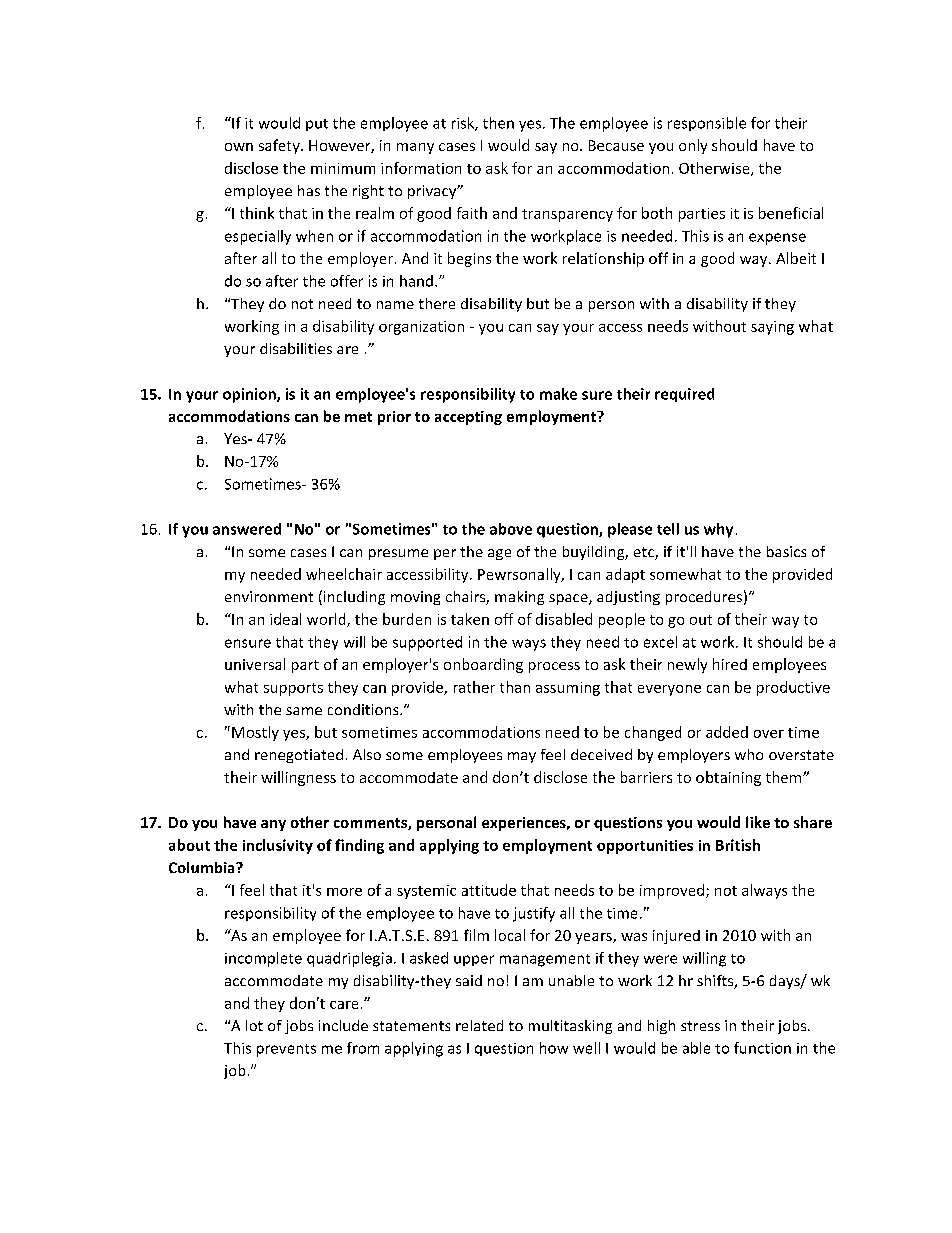  I want to click on making, so click(519, 598).
